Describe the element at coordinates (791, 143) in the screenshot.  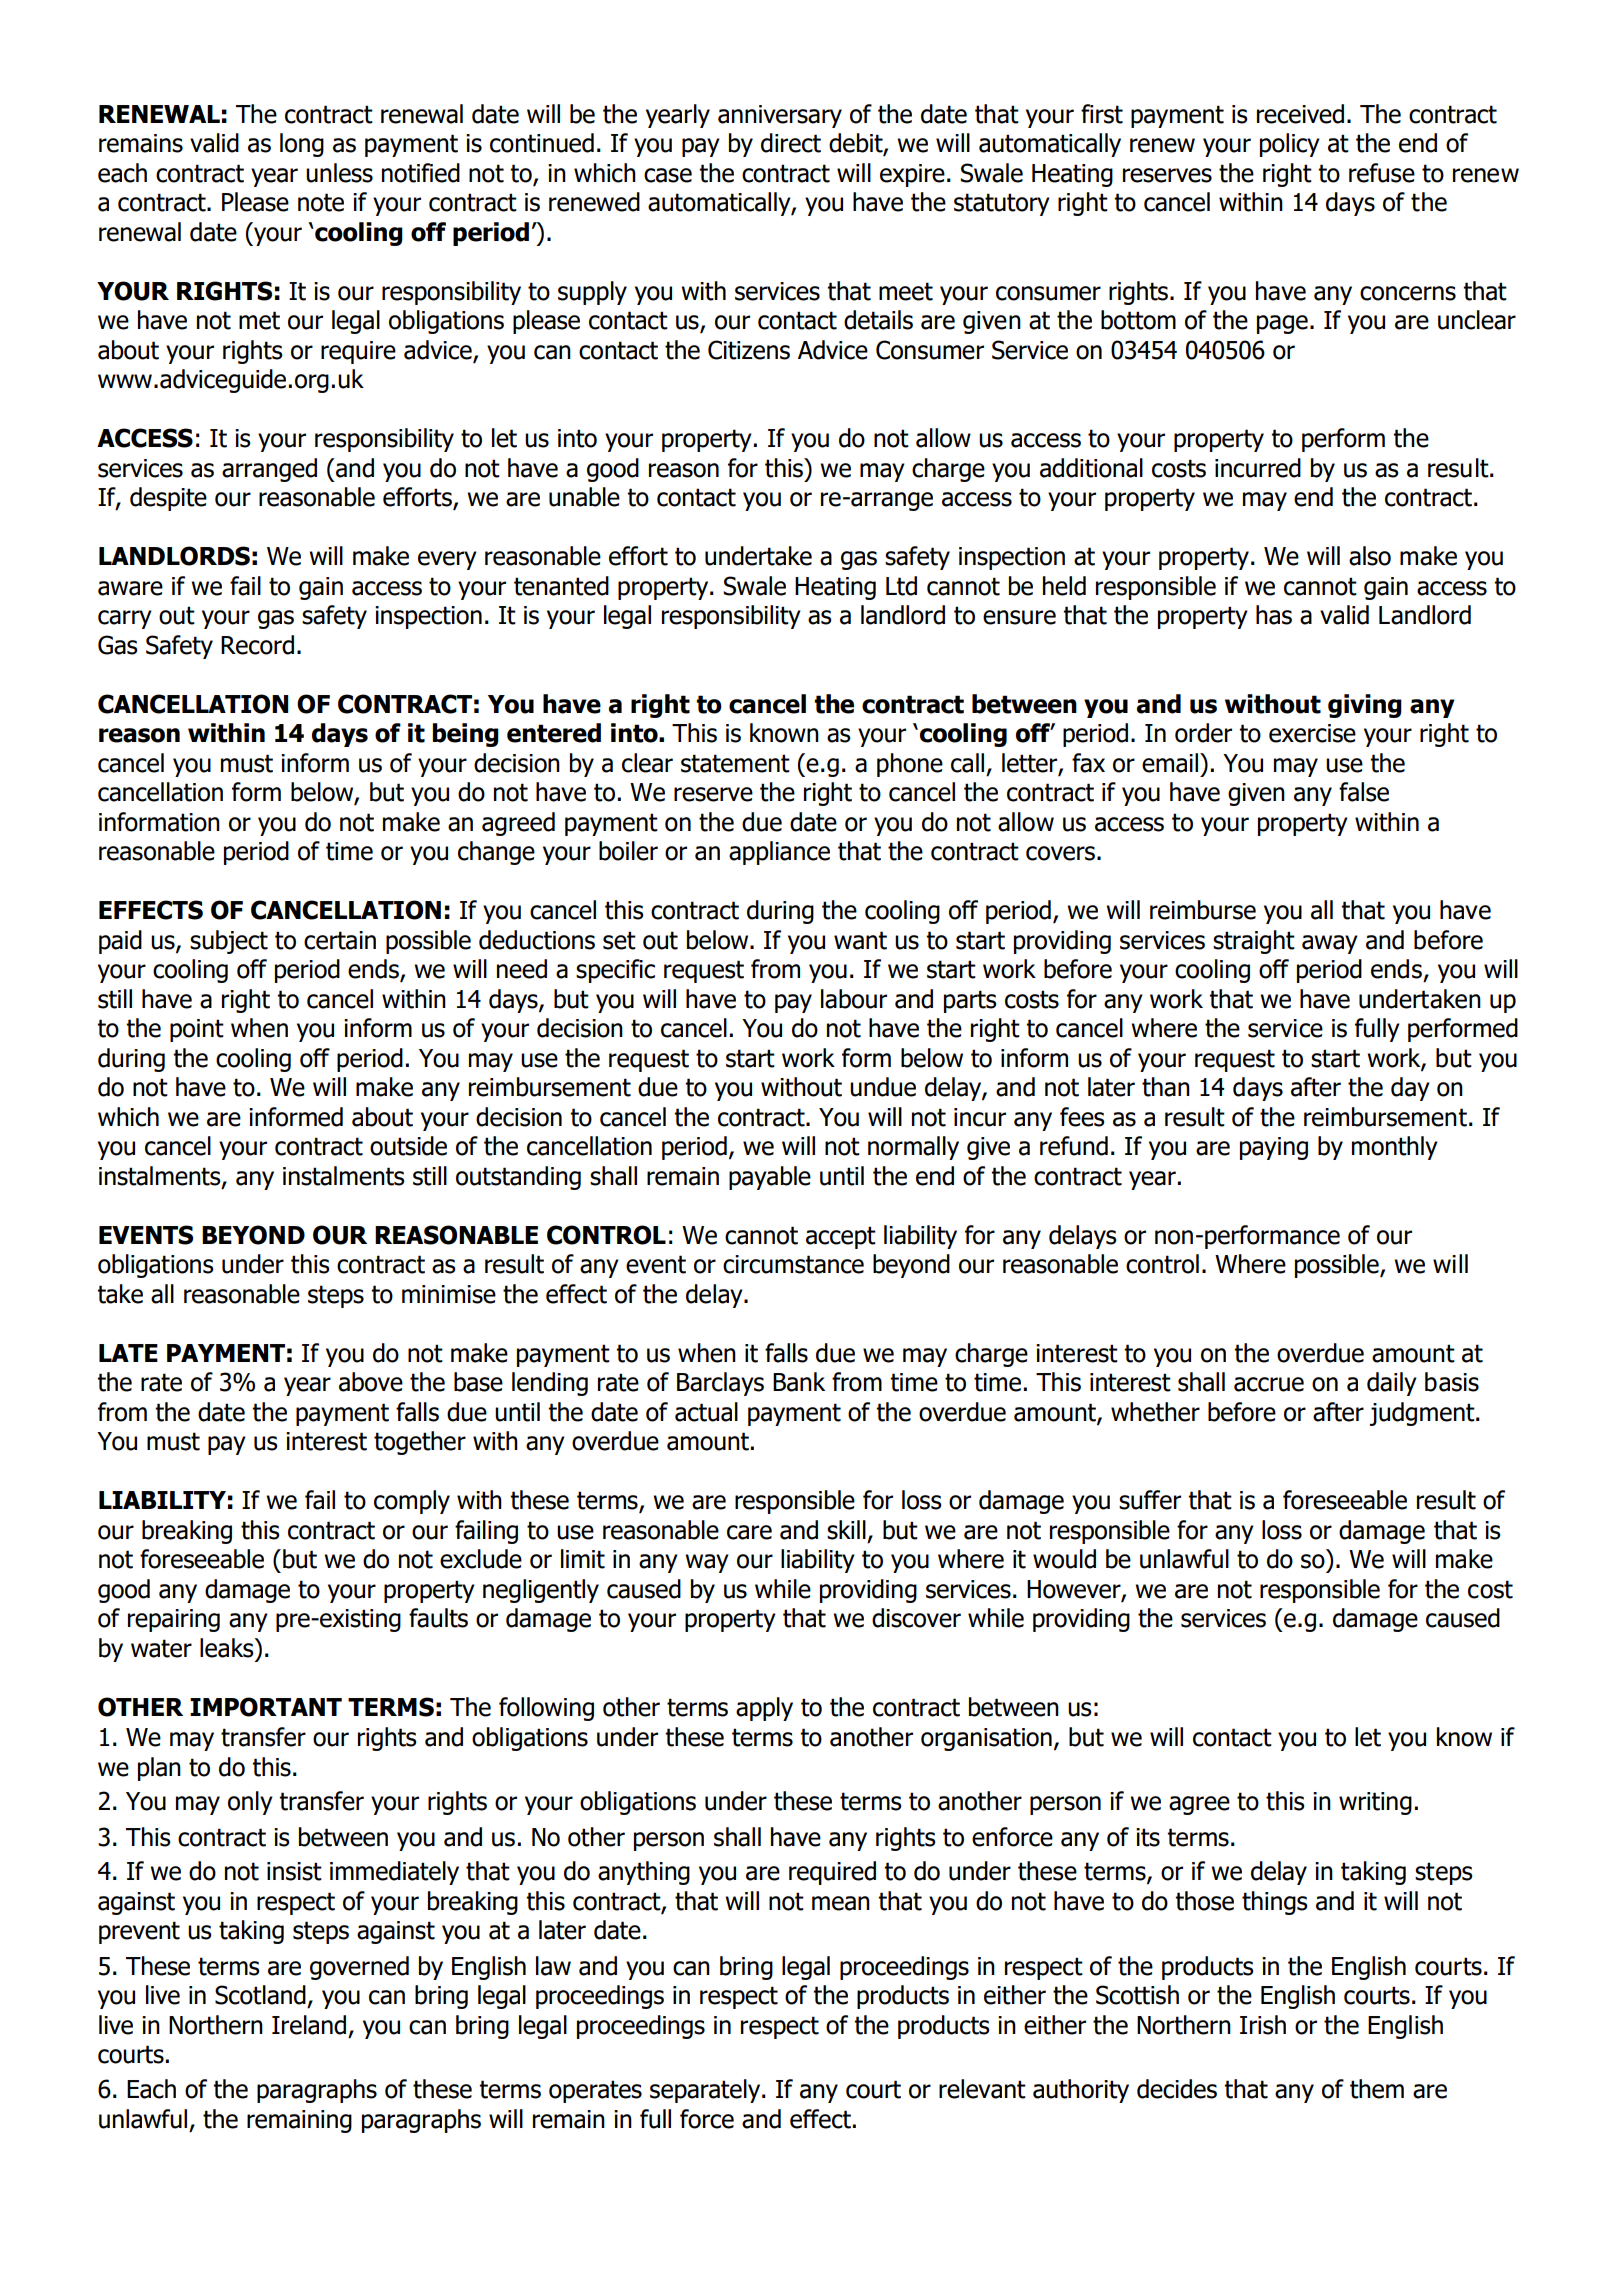
I see `direct` at that location.
